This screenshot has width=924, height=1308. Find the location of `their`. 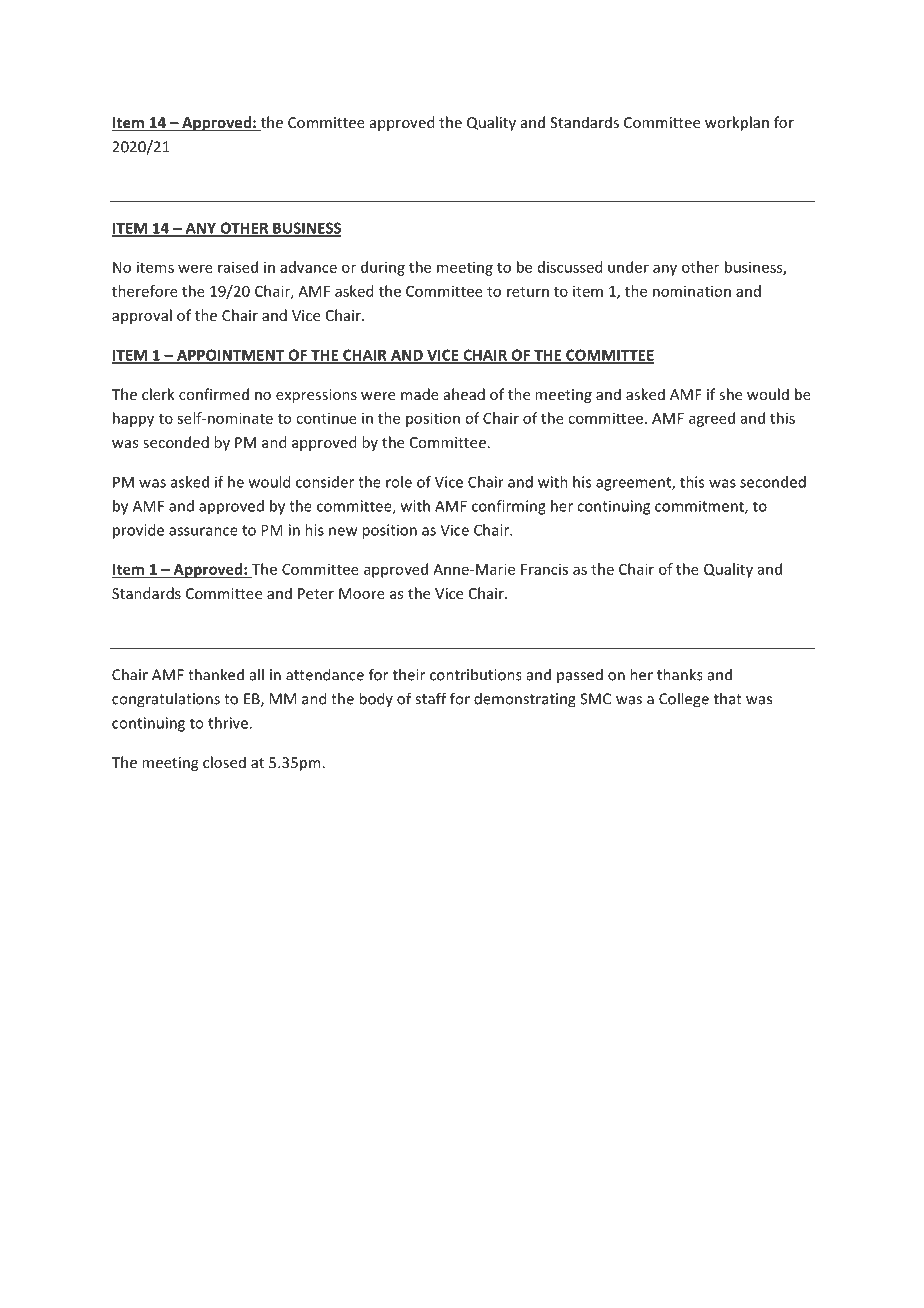

their is located at coordinates (409, 674).
